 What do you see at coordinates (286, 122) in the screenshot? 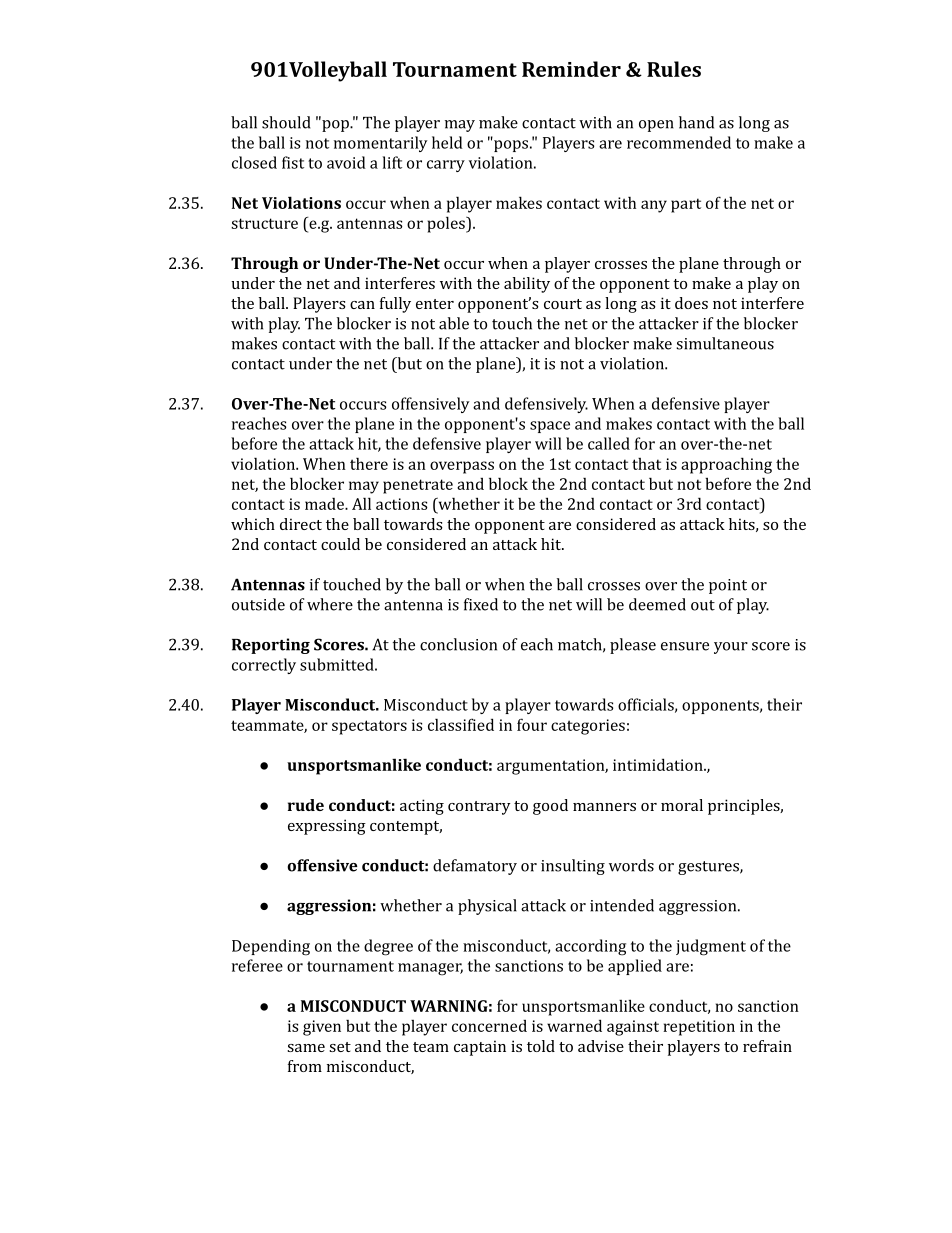
I see `should` at bounding box center [286, 122].
